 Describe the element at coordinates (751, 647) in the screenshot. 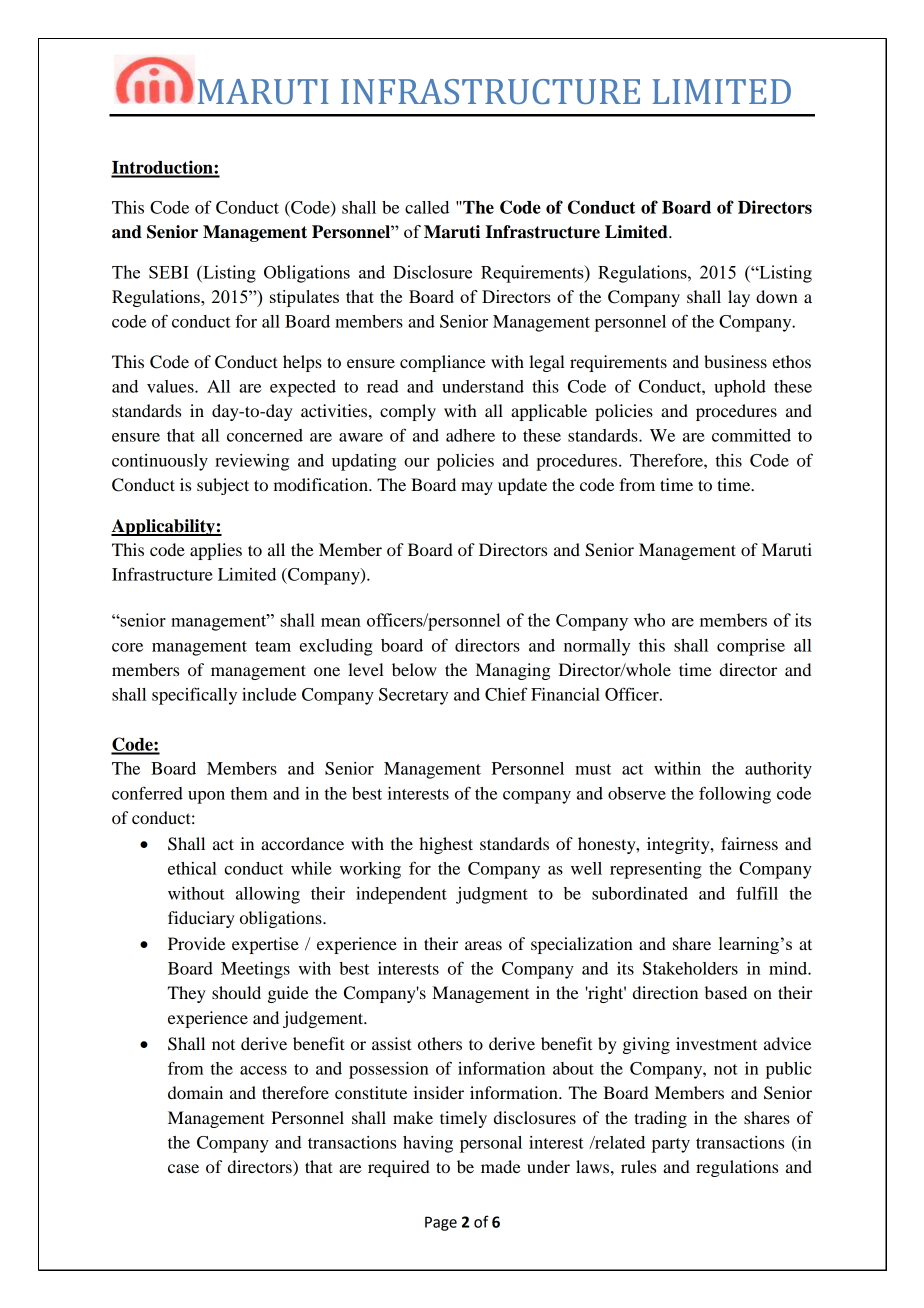

I see `comprise` at that location.
